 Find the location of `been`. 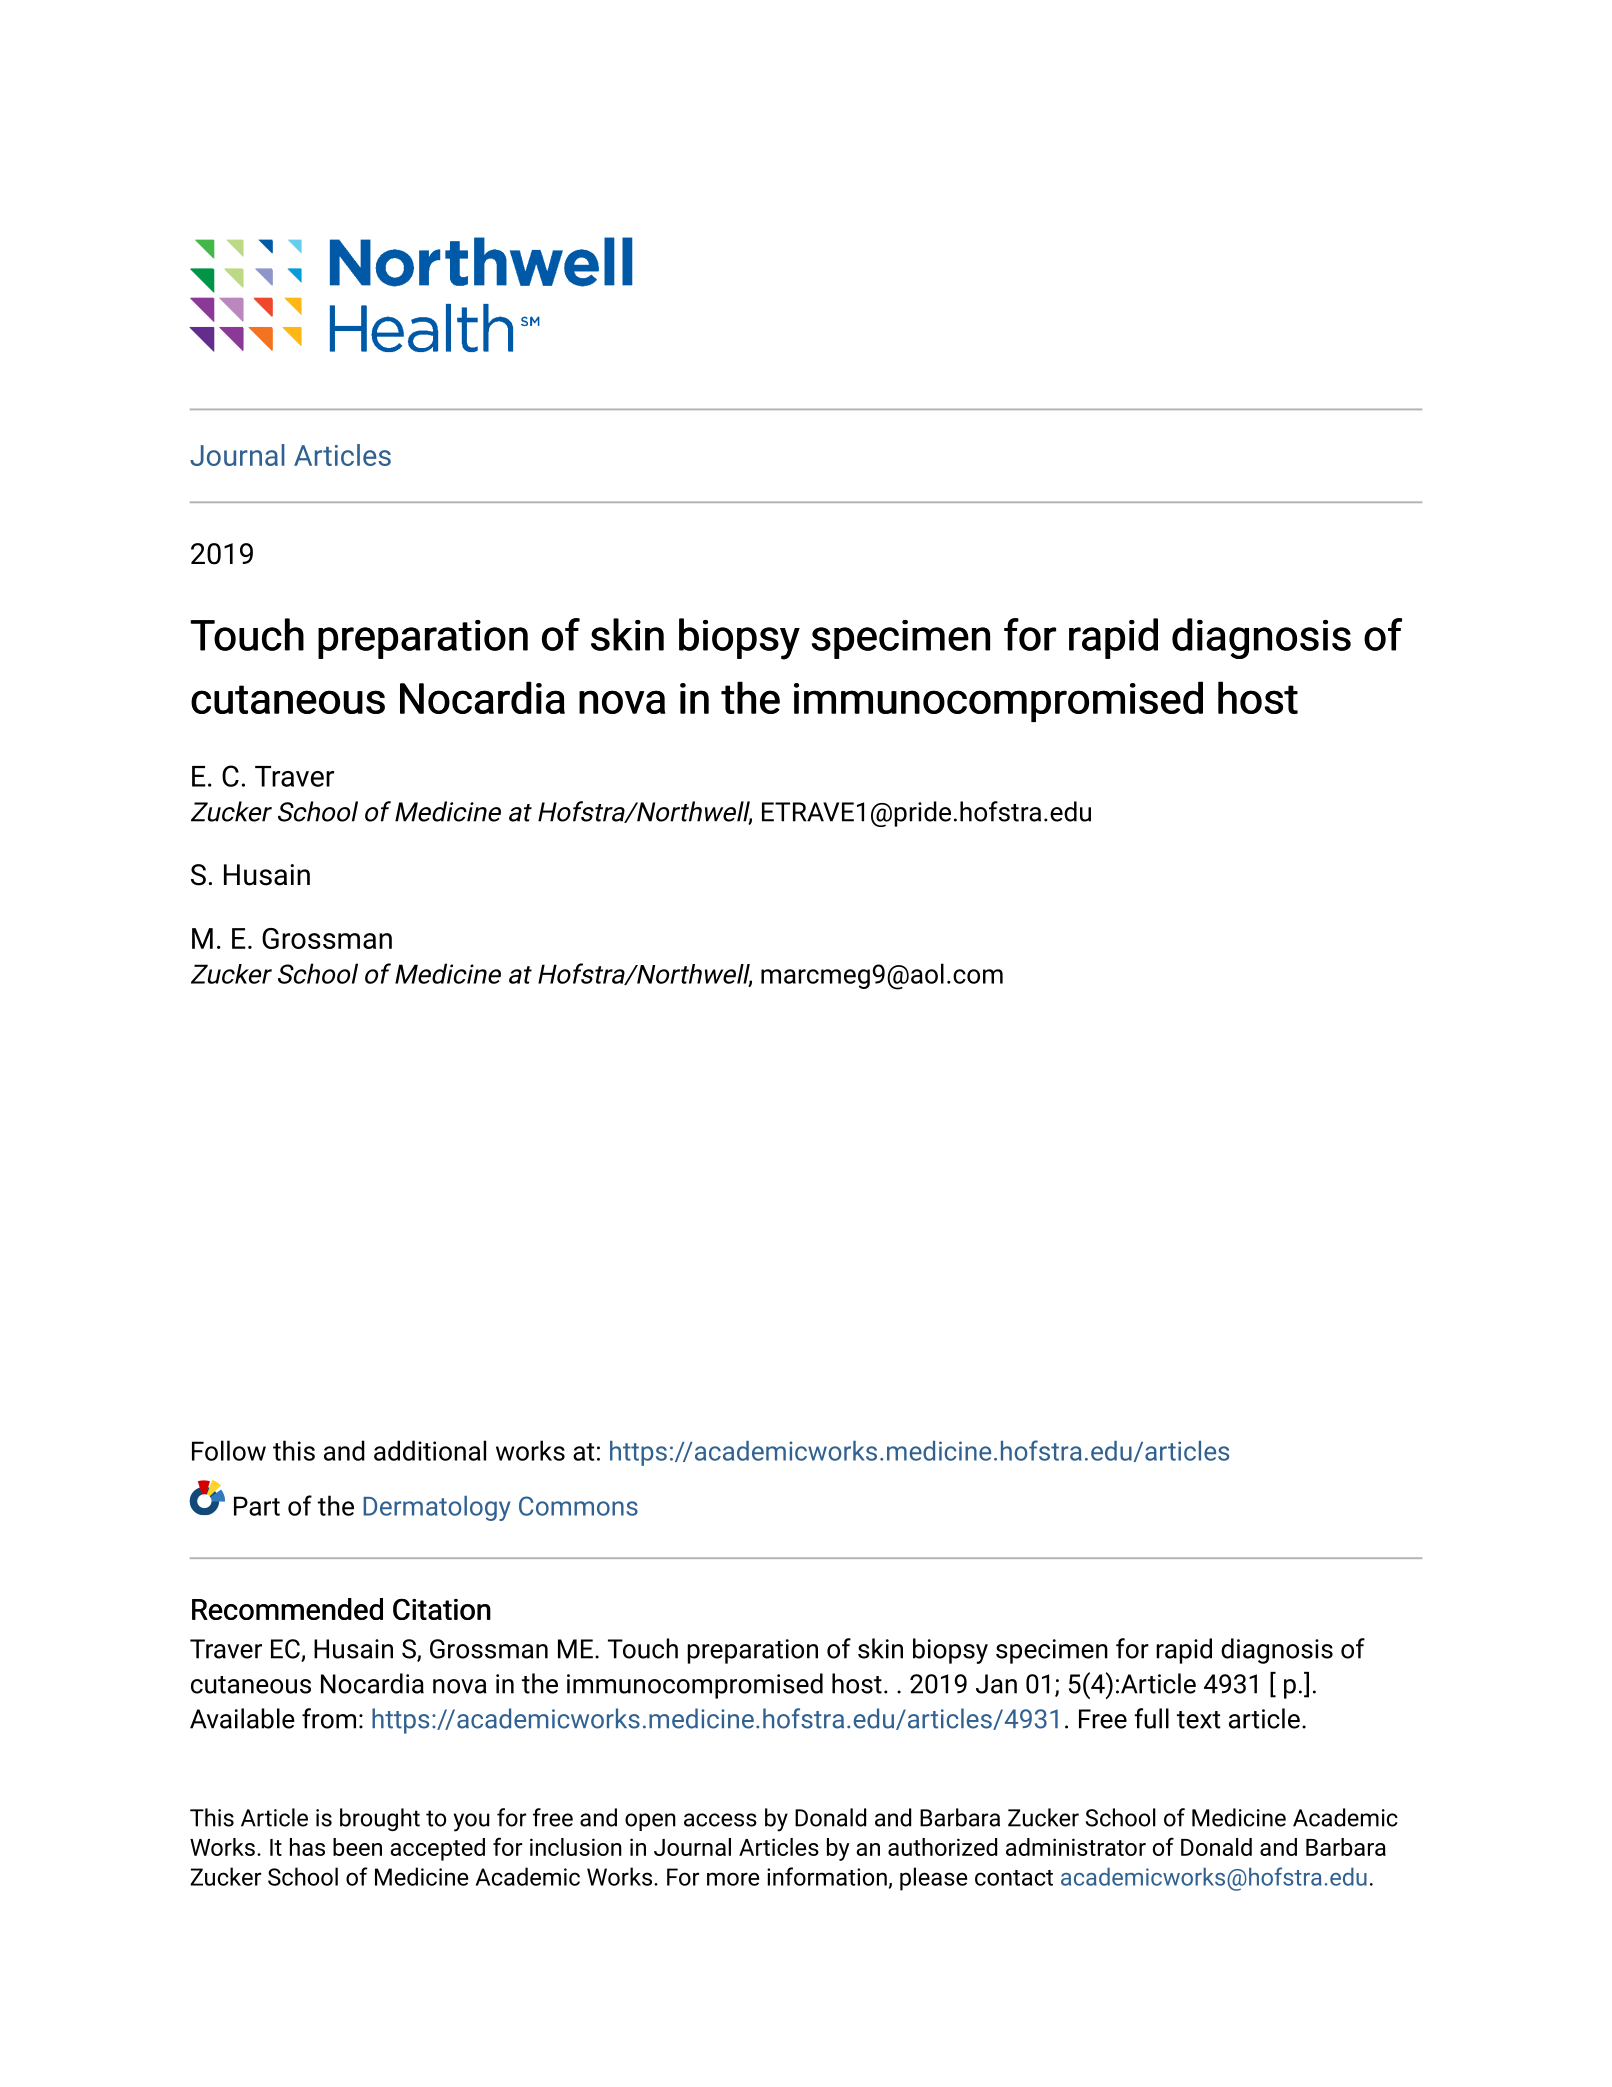

been is located at coordinates (357, 1847).
